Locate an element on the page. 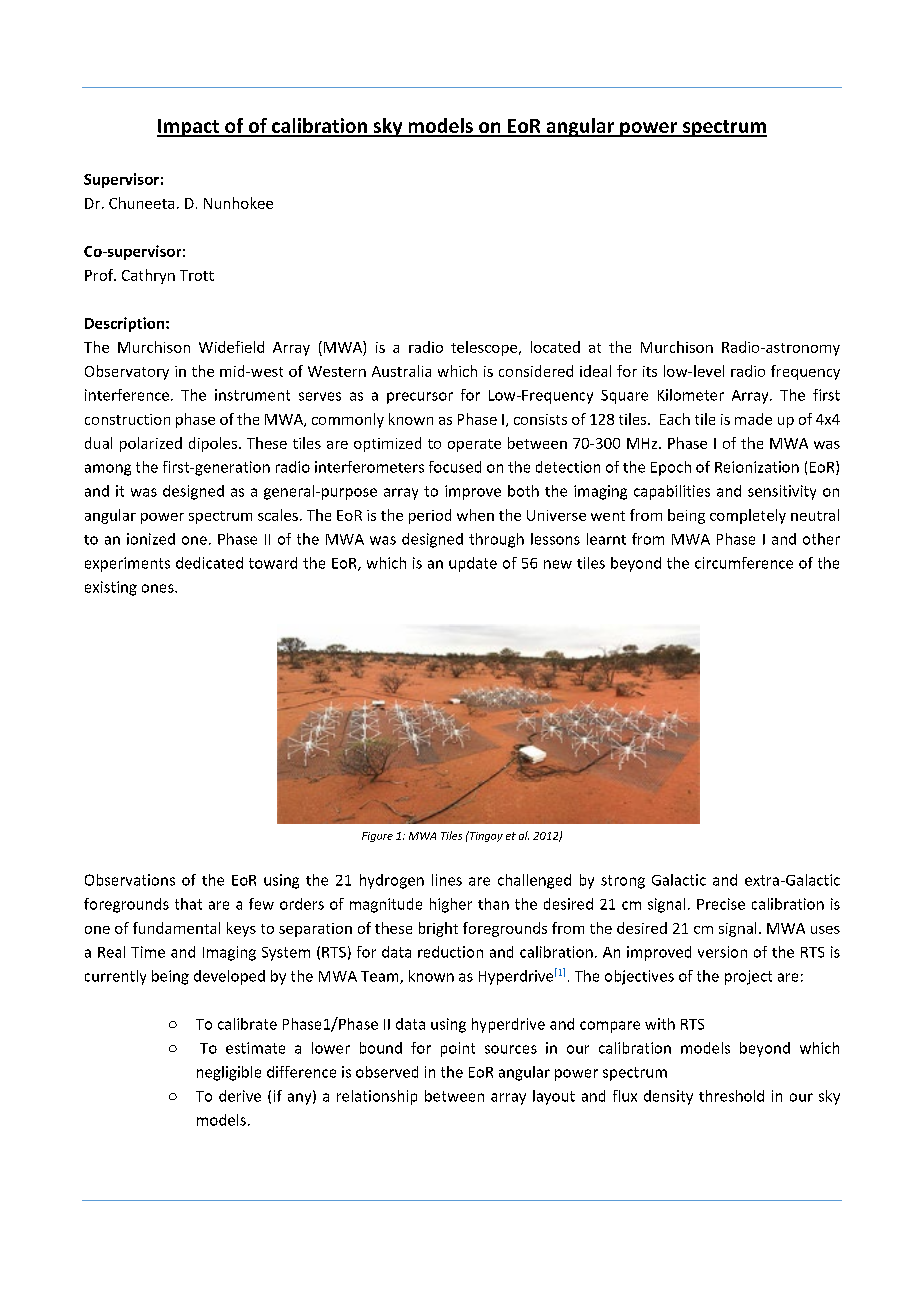 Image resolution: width=924 pixels, height=1308 pixels. its is located at coordinates (650, 371).
